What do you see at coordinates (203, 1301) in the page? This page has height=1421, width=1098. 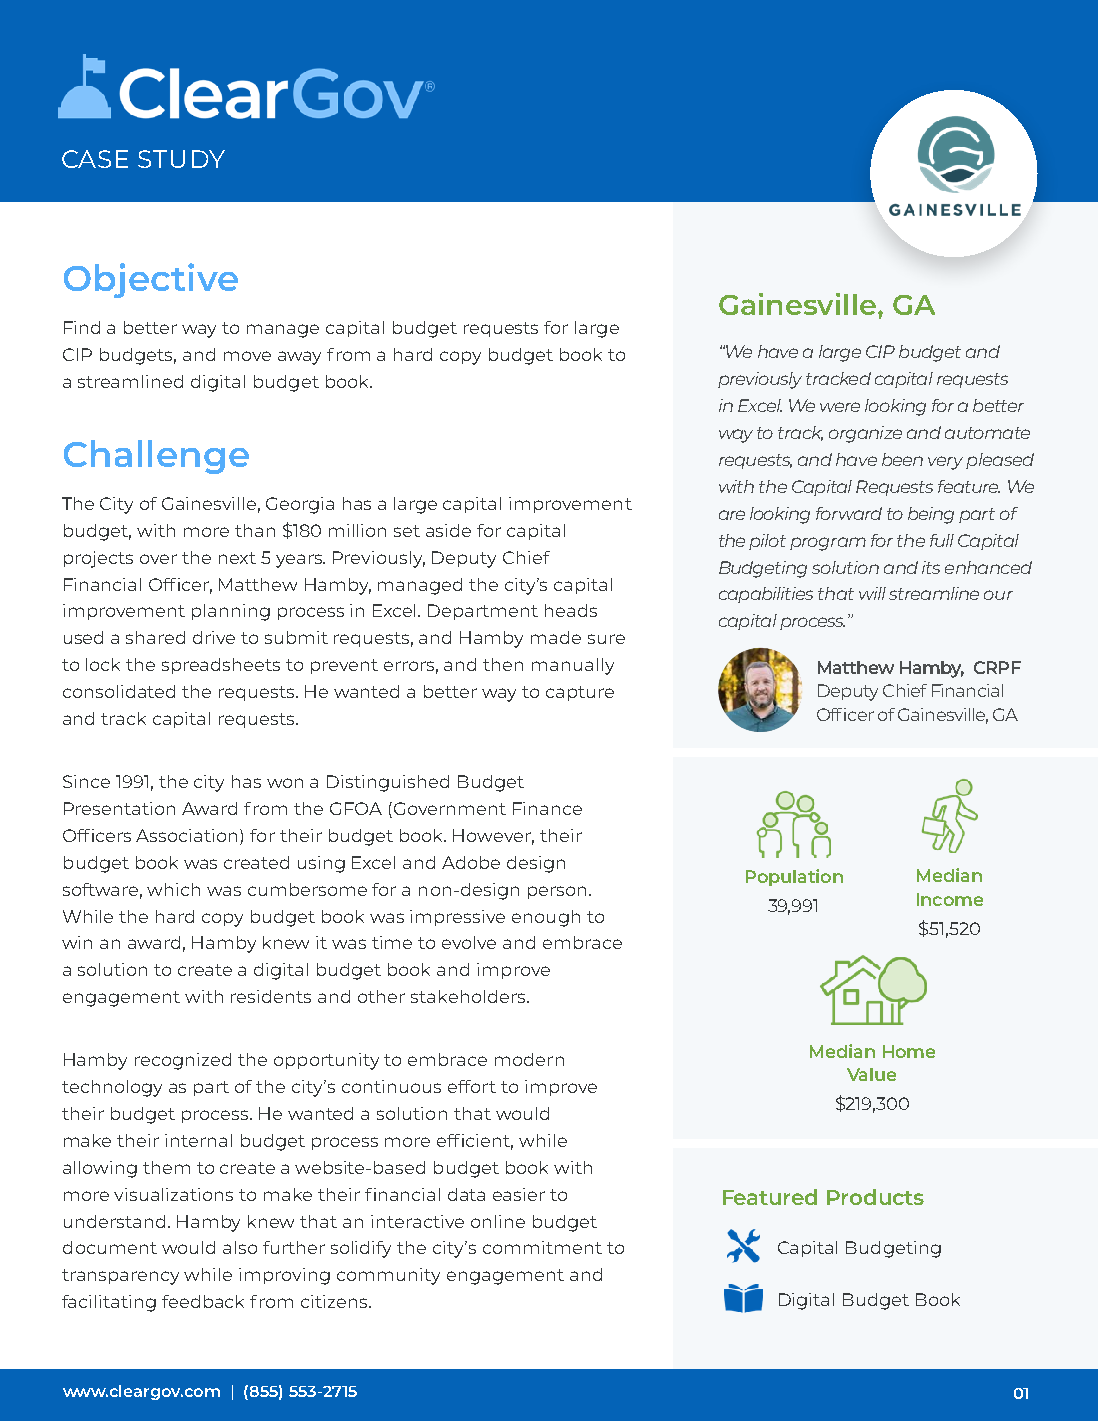 I see `feedback` at bounding box center [203, 1301].
